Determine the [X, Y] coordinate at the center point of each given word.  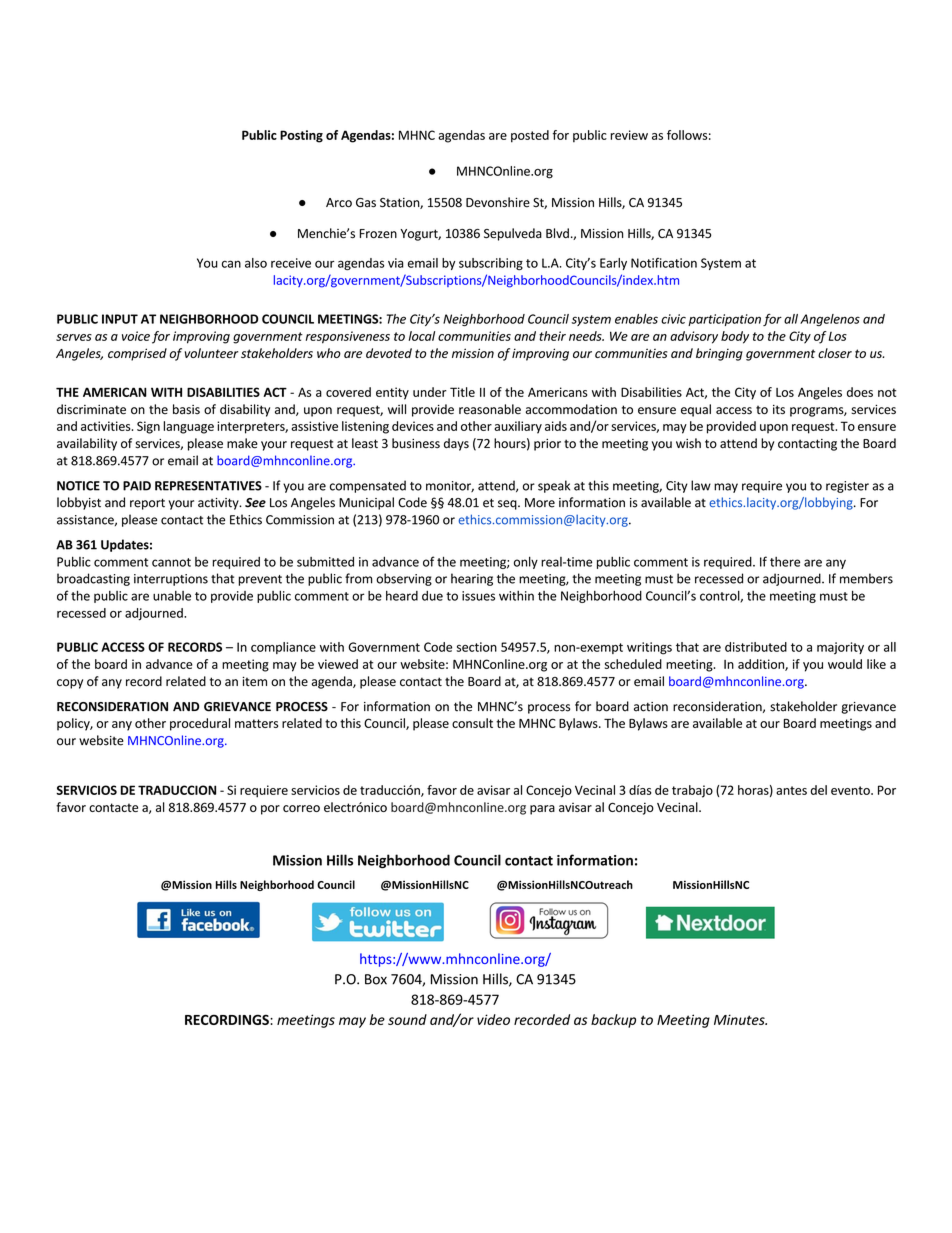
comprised [137, 354]
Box [376, 979]
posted [530, 136]
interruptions [171, 580]
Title [462, 392]
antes [791, 790]
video [493, 1019]
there [785, 562]
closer [835, 353]
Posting [301, 136]
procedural [200, 724]
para [542, 810]
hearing [472, 579]
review [629, 135]
